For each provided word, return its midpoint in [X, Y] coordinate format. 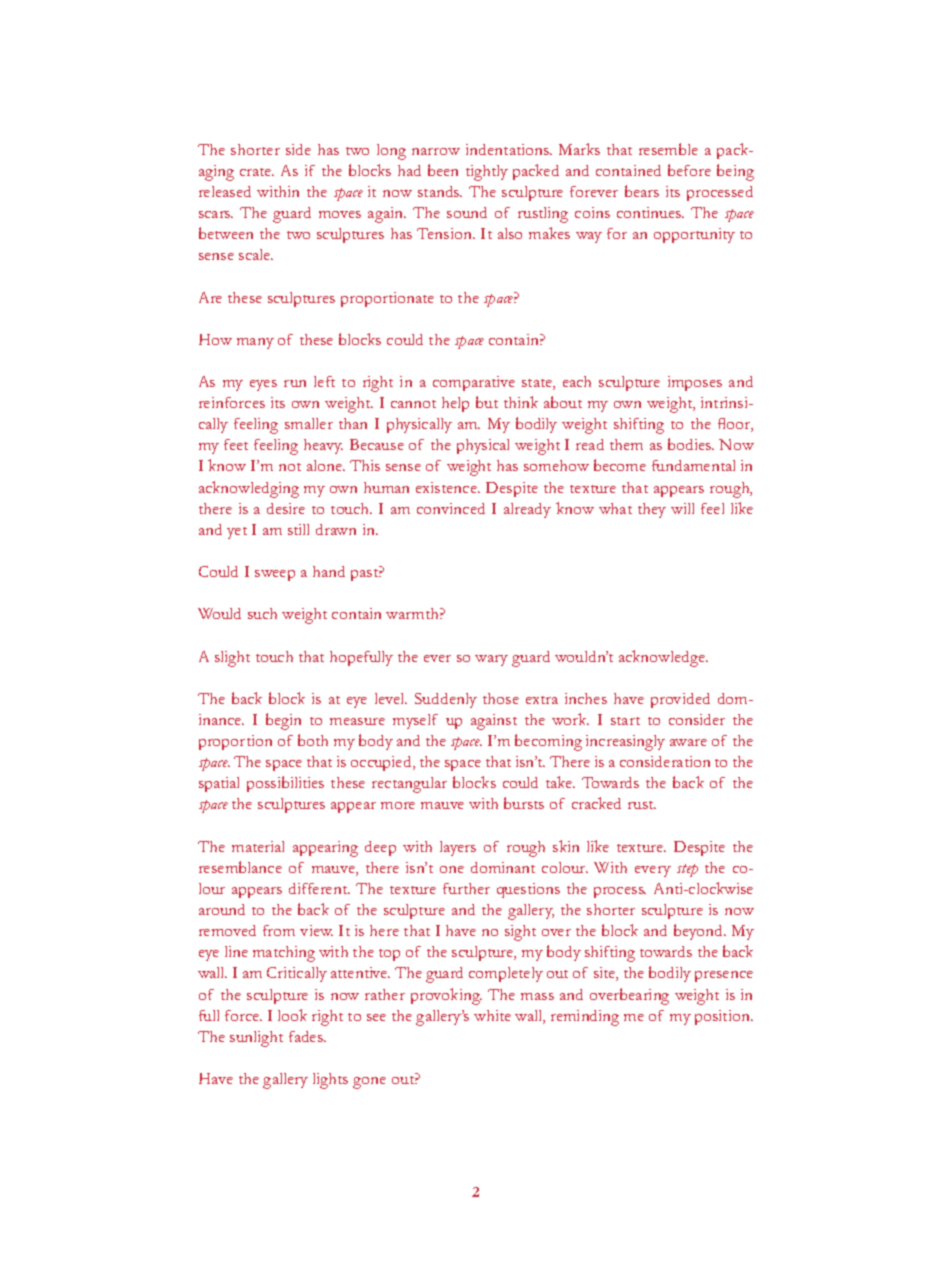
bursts [524, 803]
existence [448, 487]
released [225, 191]
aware [688, 742]
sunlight [256, 1039]
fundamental [693, 465]
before [689, 170]
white [492, 1015]
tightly [487, 173]
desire [286, 508]
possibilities [285, 784]
